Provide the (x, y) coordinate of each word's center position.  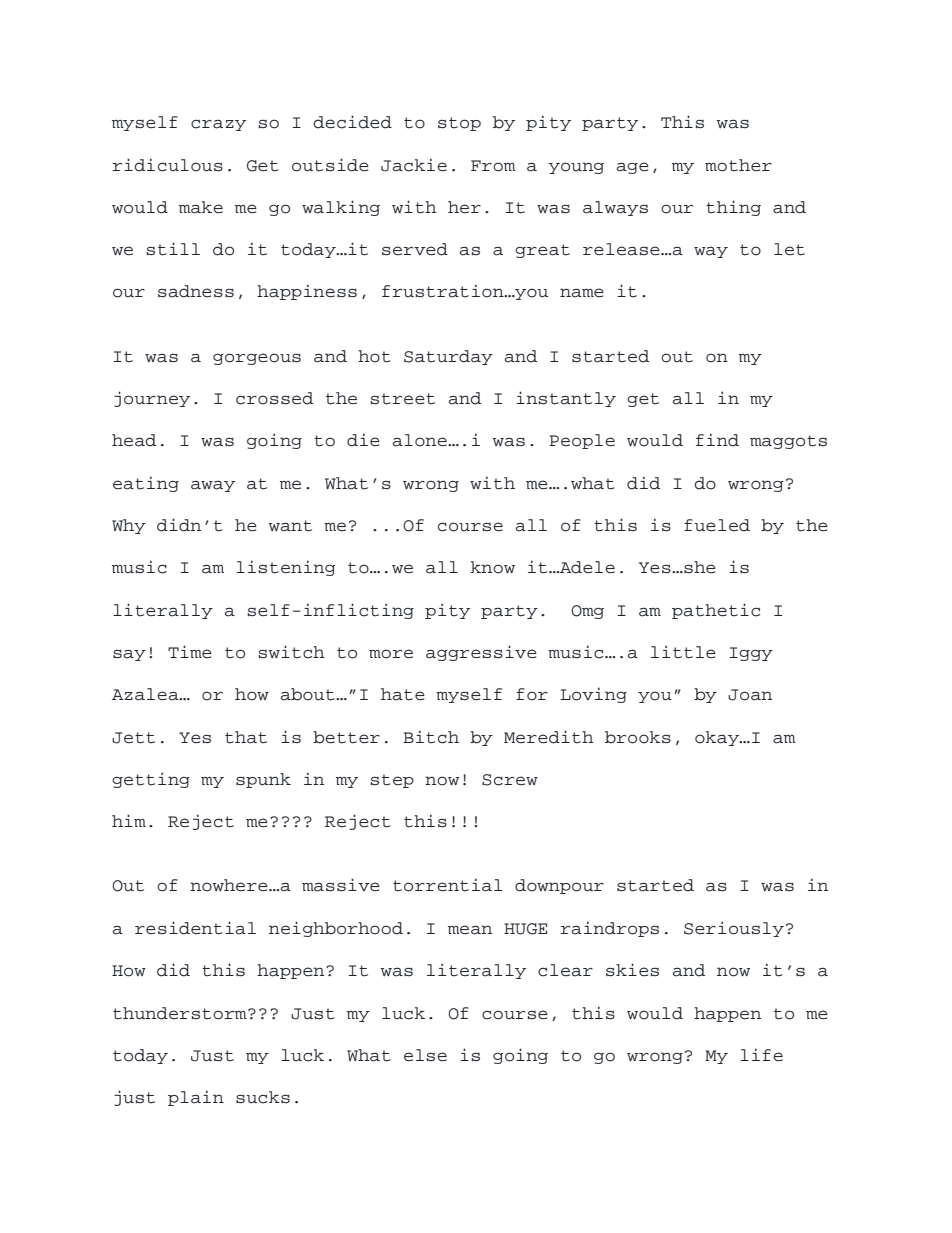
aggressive (481, 653)
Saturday (448, 357)
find (717, 440)
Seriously (734, 929)
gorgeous (257, 359)
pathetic (716, 611)
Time (190, 651)
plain (196, 1098)
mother (738, 165)
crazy (218, 125)
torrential (447, 885)
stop (459, 124)
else (425, 1055)
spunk (263, 780)
